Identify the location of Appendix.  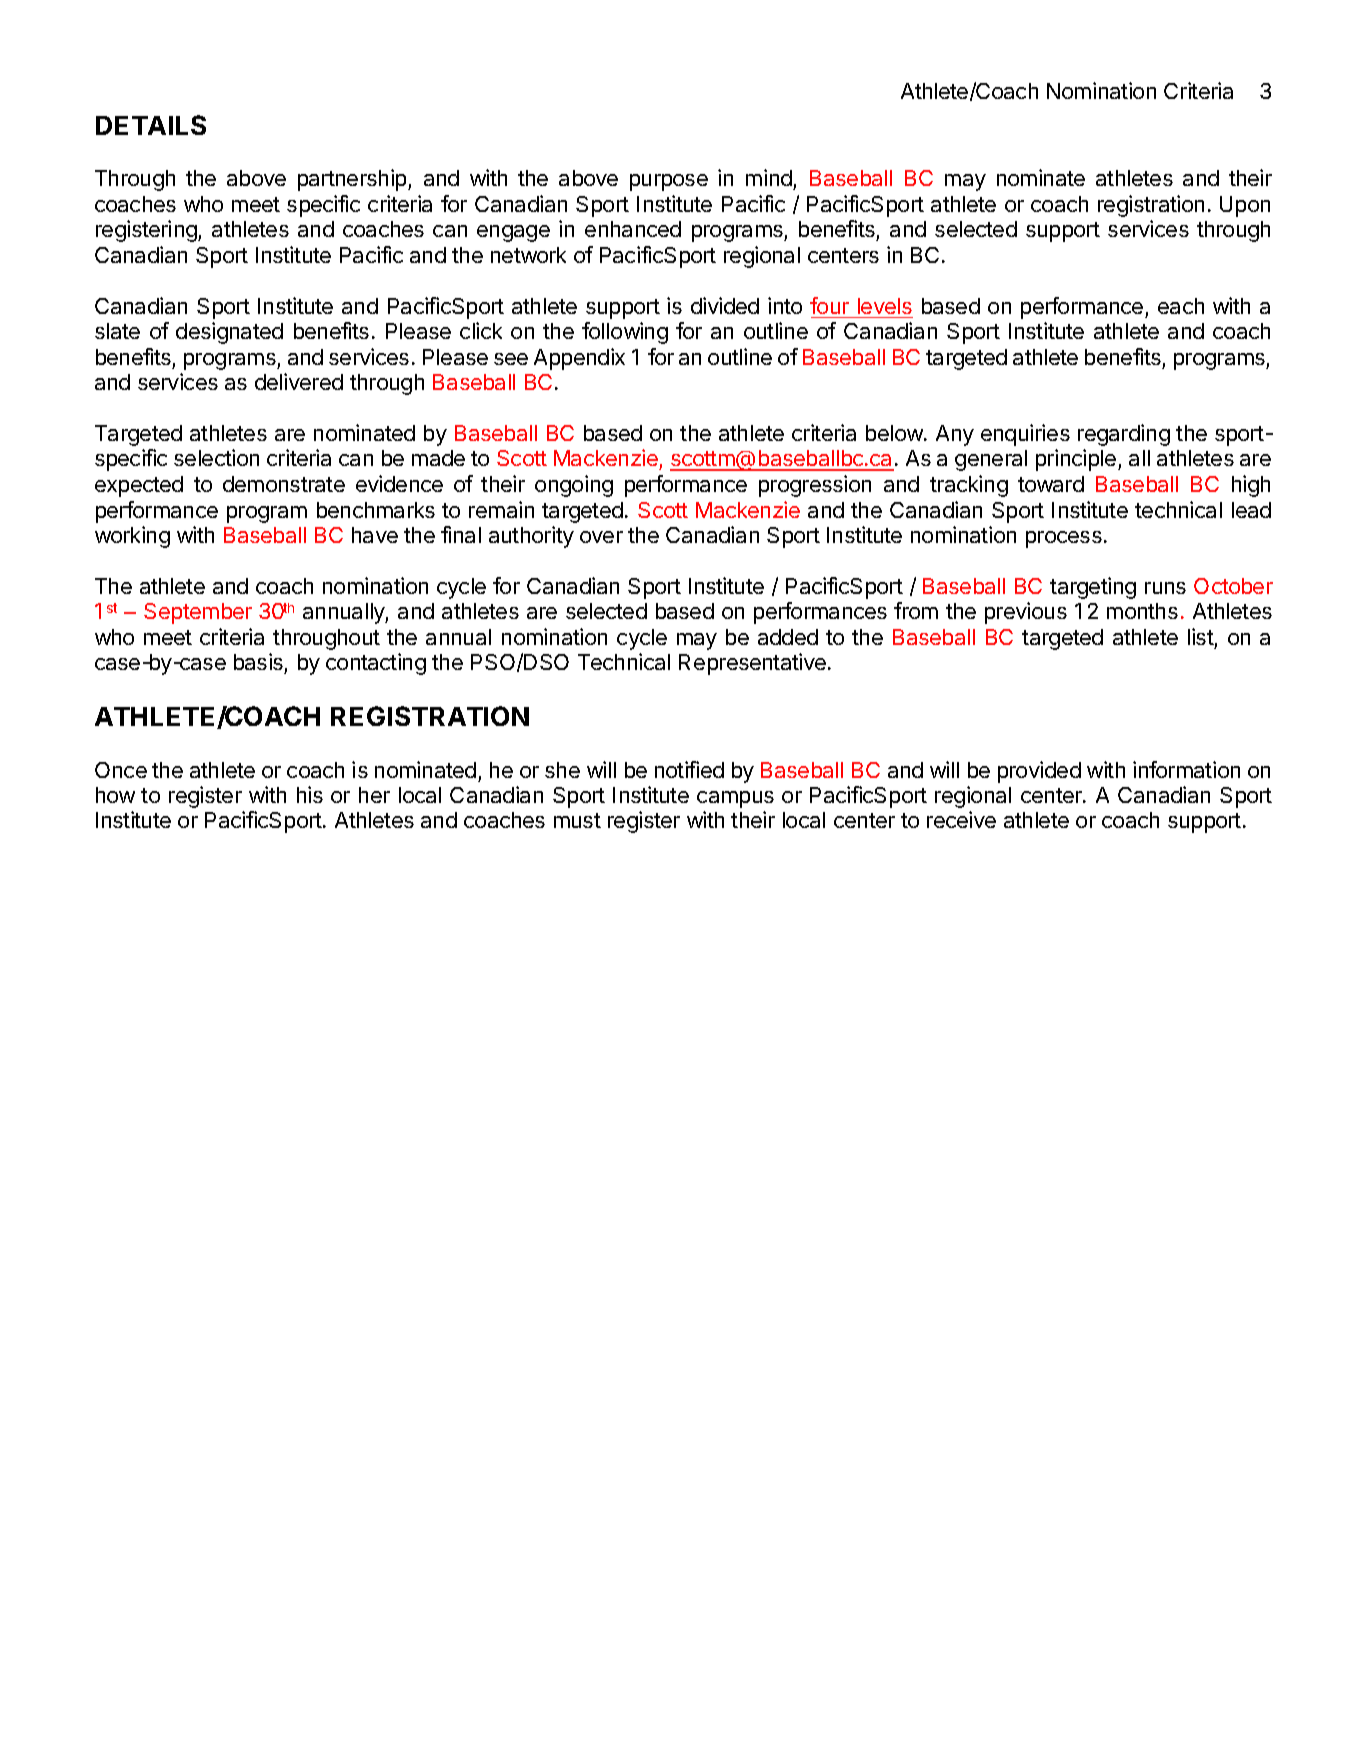
(579, 359).
